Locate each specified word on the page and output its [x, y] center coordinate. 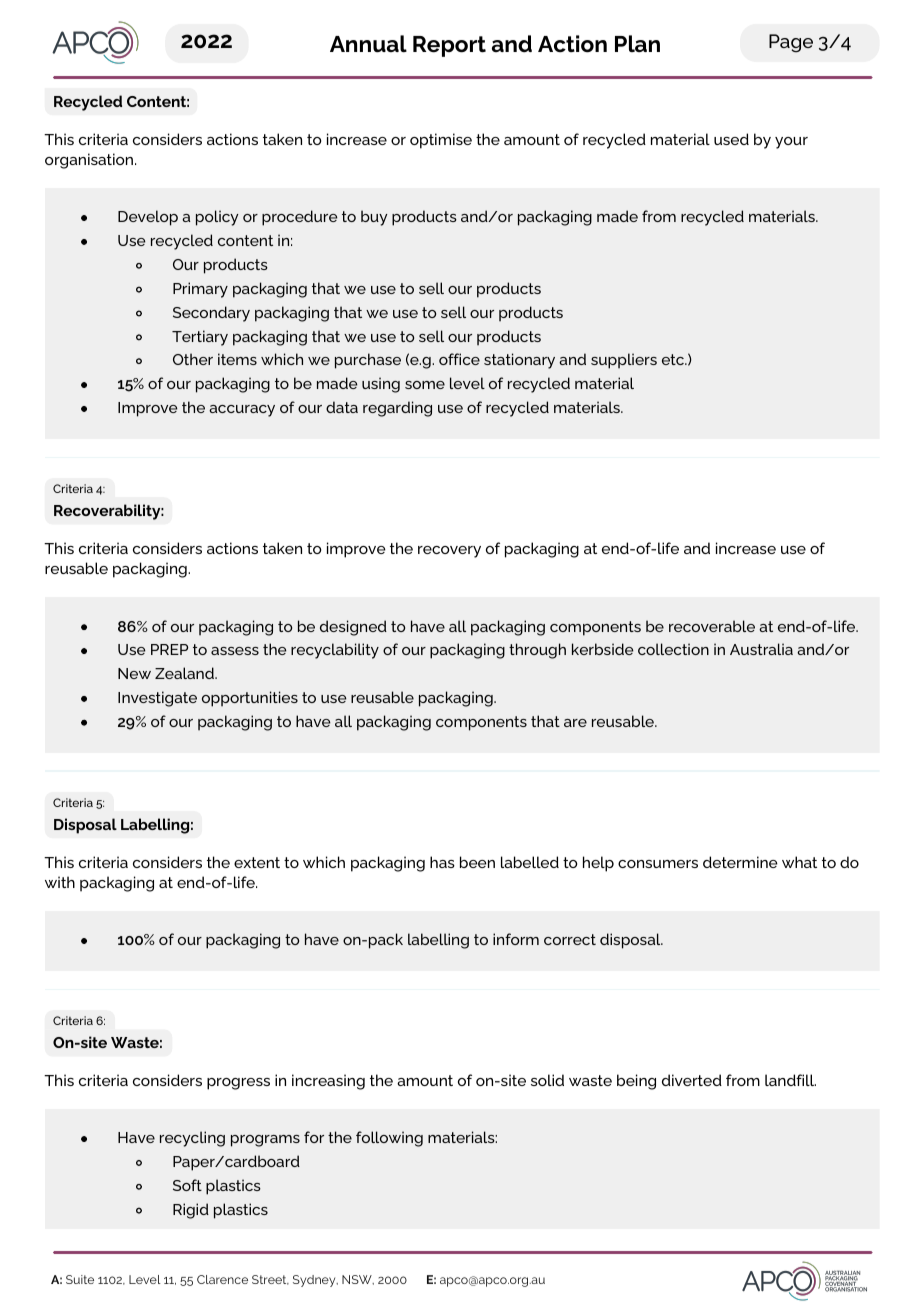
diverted [692, 1080]
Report [449, 46]
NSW [358, 1280]
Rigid [191, 1211]
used [731, 139]
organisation [90, 161]
